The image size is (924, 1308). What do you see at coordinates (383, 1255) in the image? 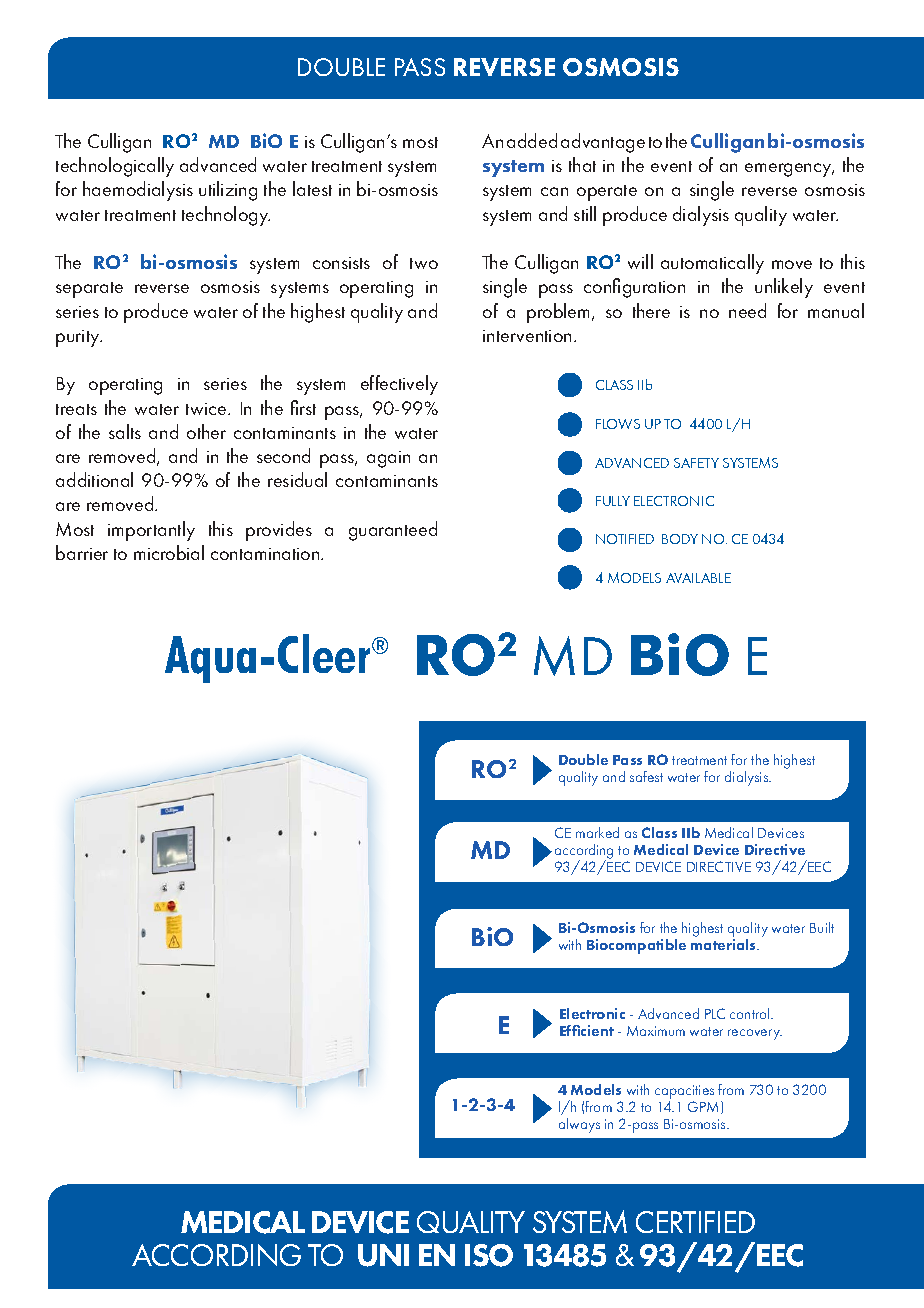
I see `UNI` at bounding box center [383, 1255].
